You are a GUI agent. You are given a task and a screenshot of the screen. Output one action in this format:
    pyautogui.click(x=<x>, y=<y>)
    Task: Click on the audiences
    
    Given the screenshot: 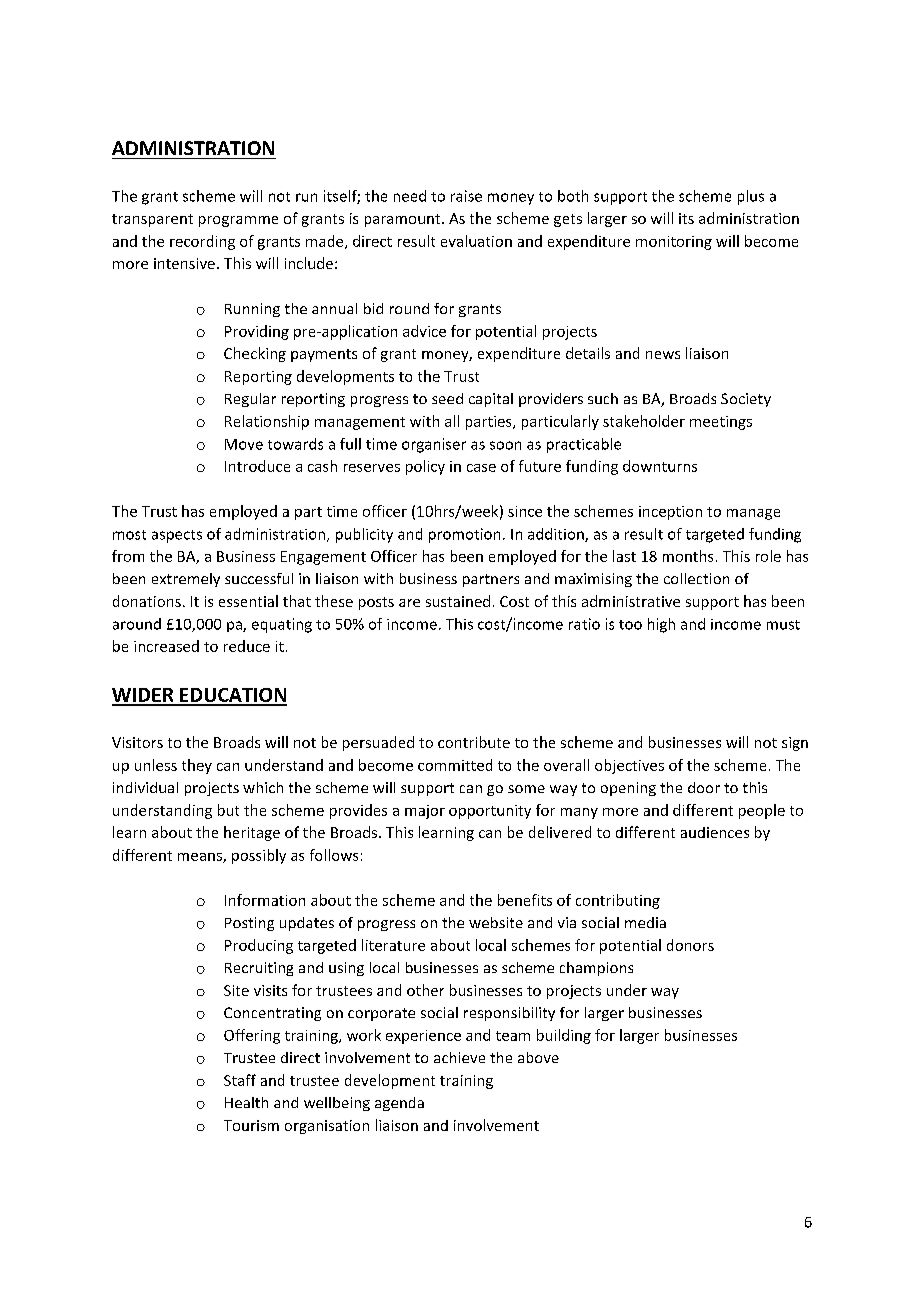 What is the action you would take?
    pyautogui.click(x=715, y=832)
